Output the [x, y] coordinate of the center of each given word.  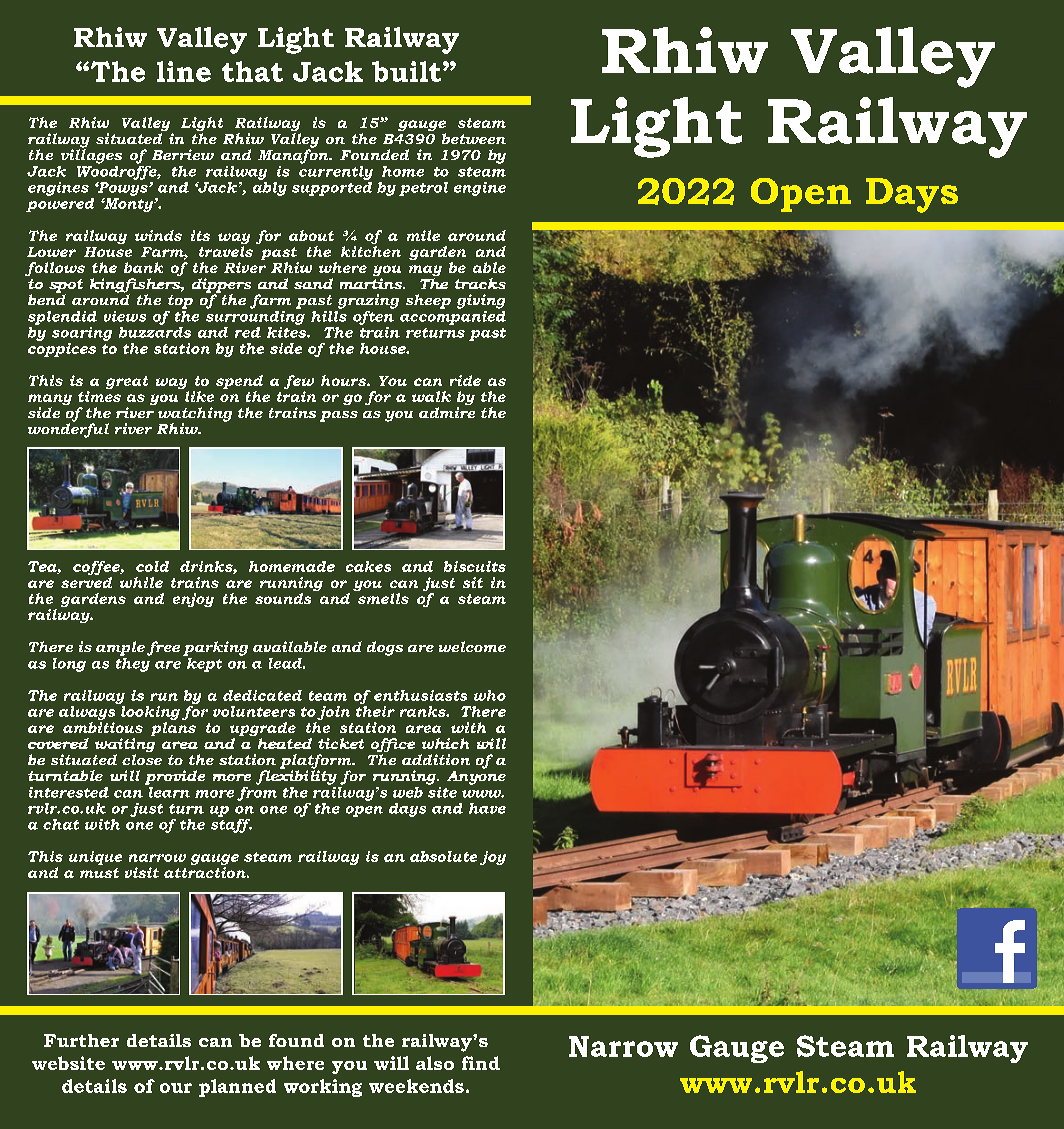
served [86, 582]
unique [95, 858]
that [252, 71]
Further [81, 1040]
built [406, 71]
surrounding [255, 316]
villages [91, 155]
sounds [283, 598]
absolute [443, 856]
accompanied [453, 316]
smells [383, 598]
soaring [82, 334]
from [257, 792]
